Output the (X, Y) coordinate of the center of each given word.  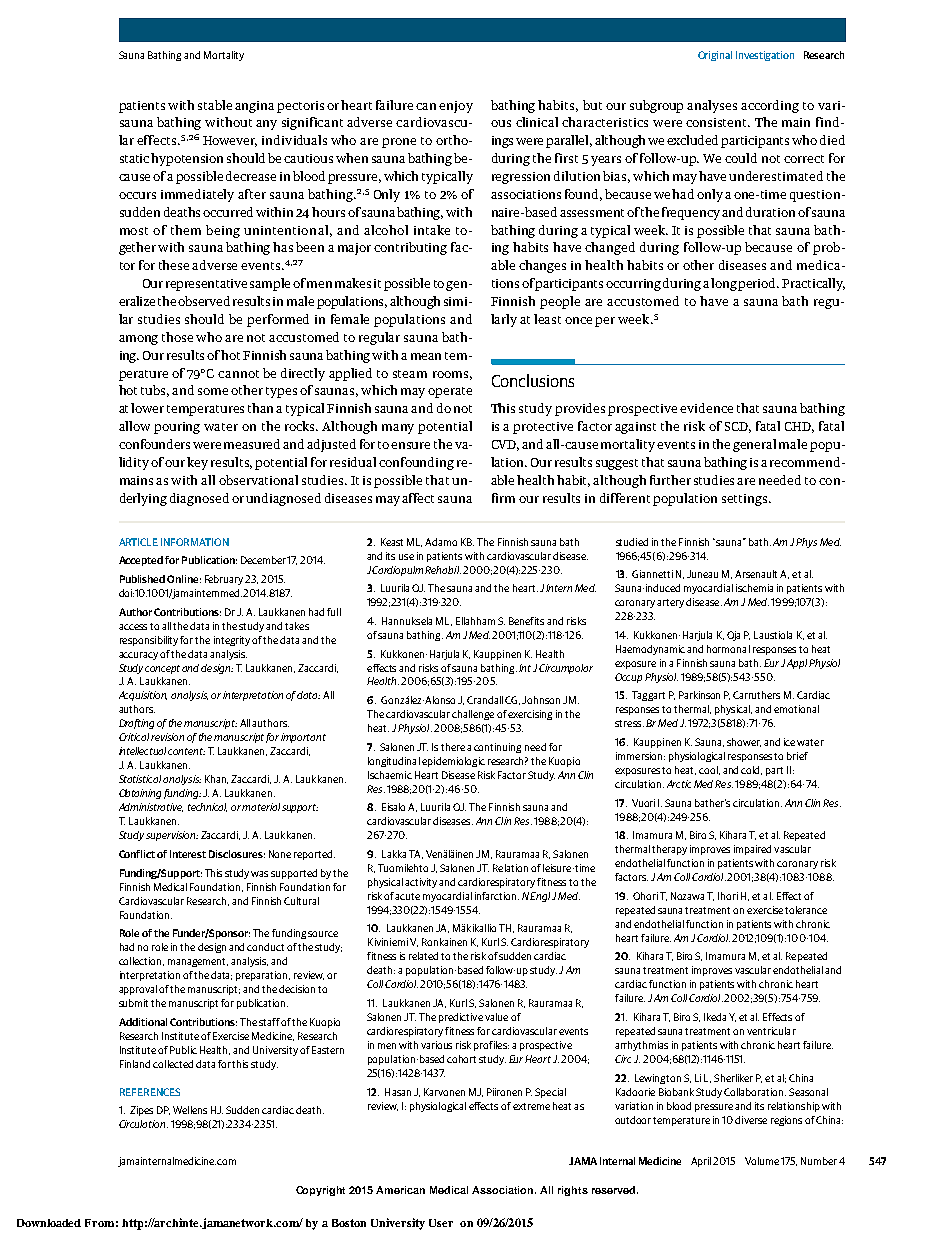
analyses (712, 106)
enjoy (456, 107)
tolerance (806, 910)
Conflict (137, 854)
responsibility (149, 641)
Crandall (485, 700)
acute (407, 896)
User (441, 1223)
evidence (706, 408)
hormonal (728, 649)
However (230, 141)
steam (410, 374)
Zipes (141, 1111)
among (138, 340)
